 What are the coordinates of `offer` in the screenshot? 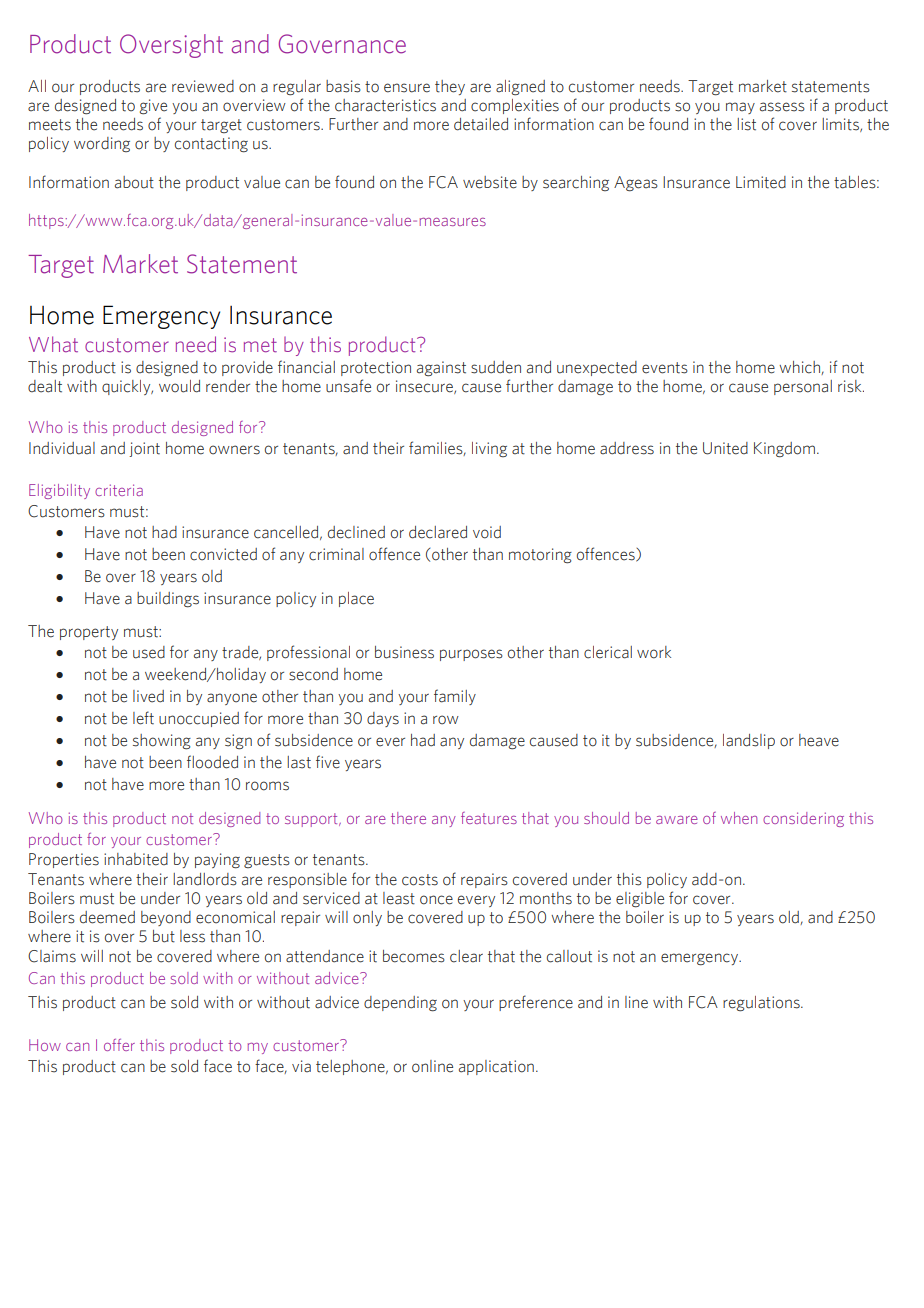 It's located at (119, 1045).
